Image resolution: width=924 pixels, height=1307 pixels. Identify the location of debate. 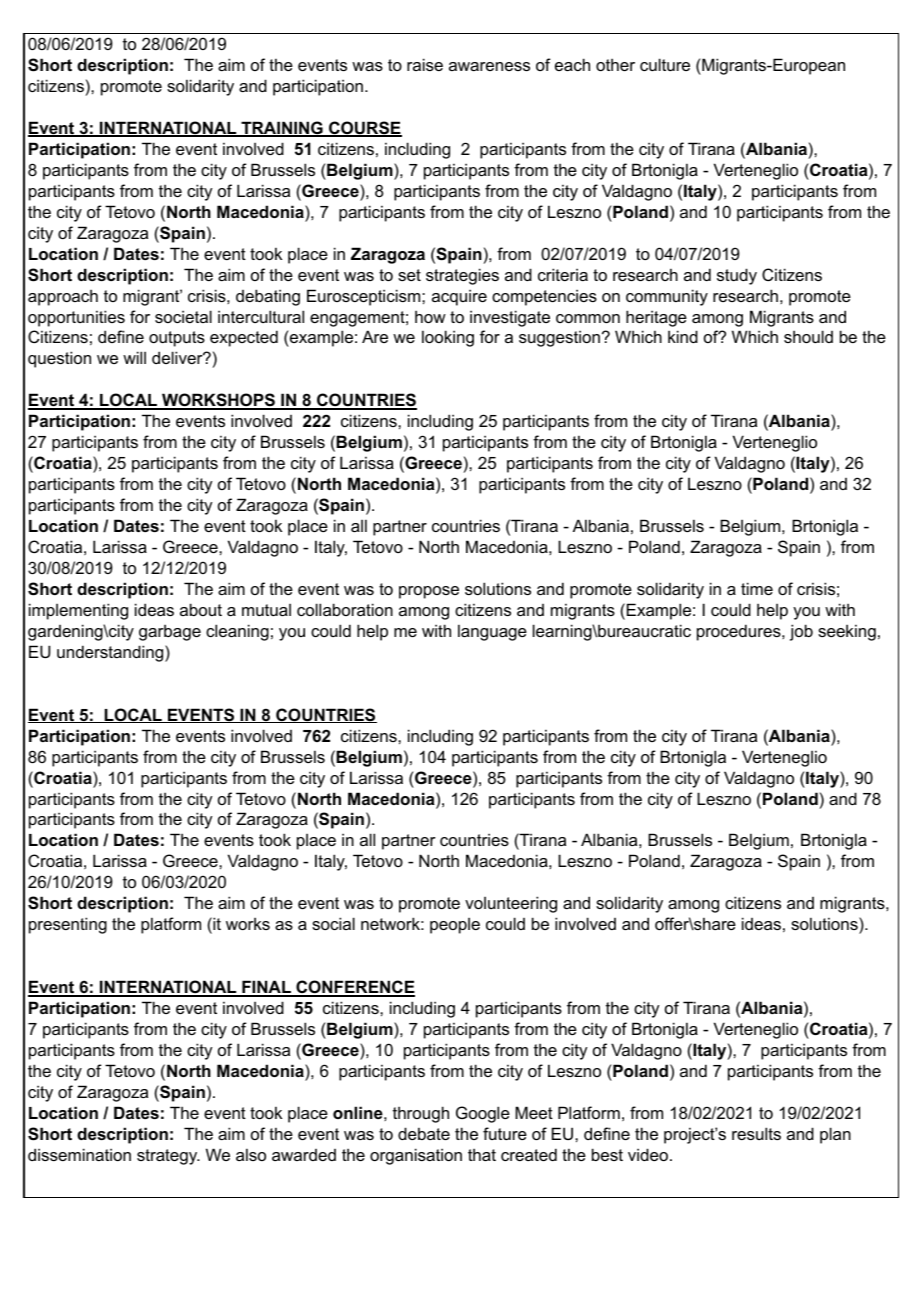
(424, 1133).
